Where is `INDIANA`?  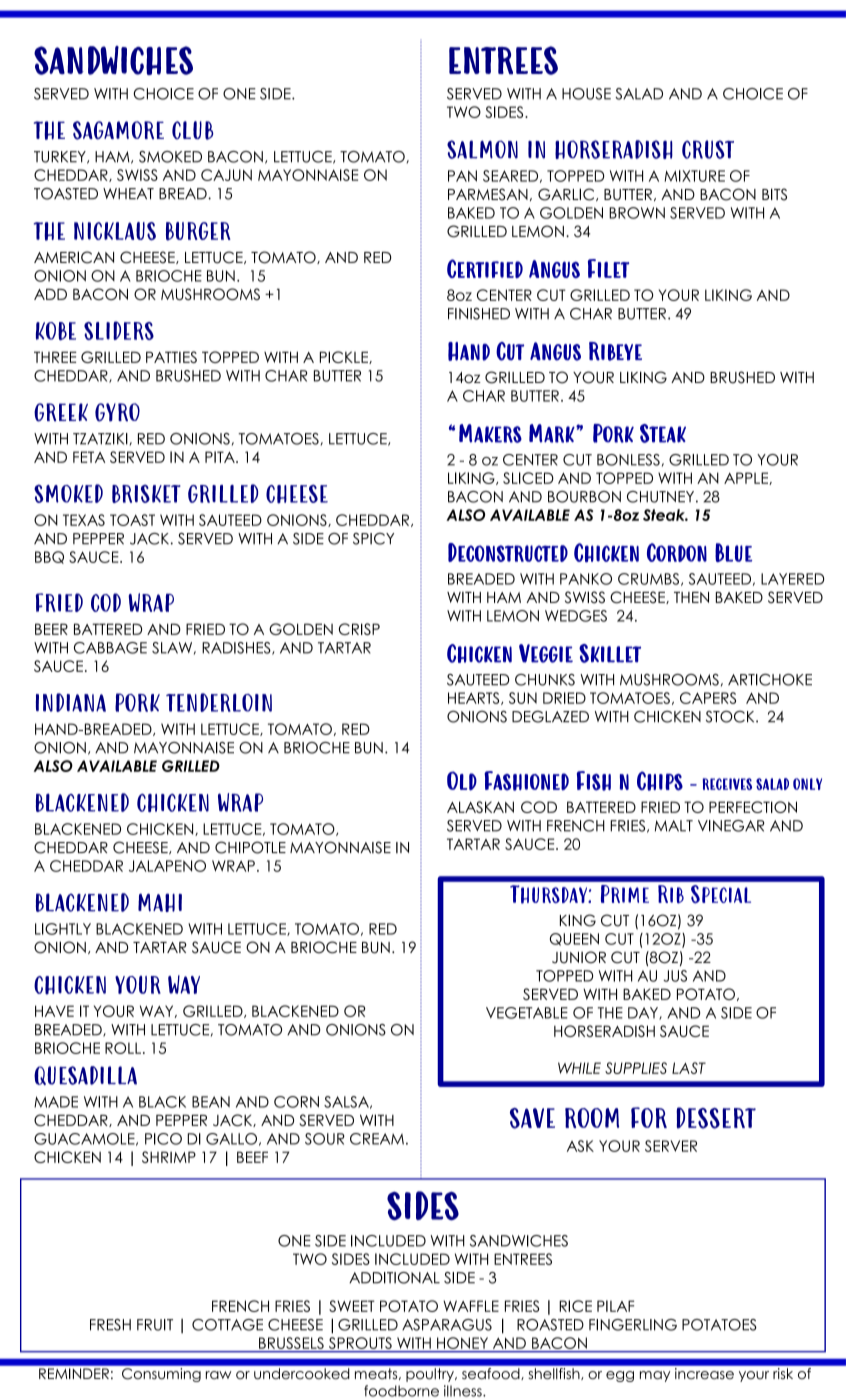
INDIANA is located at coordinates (71, 702).
